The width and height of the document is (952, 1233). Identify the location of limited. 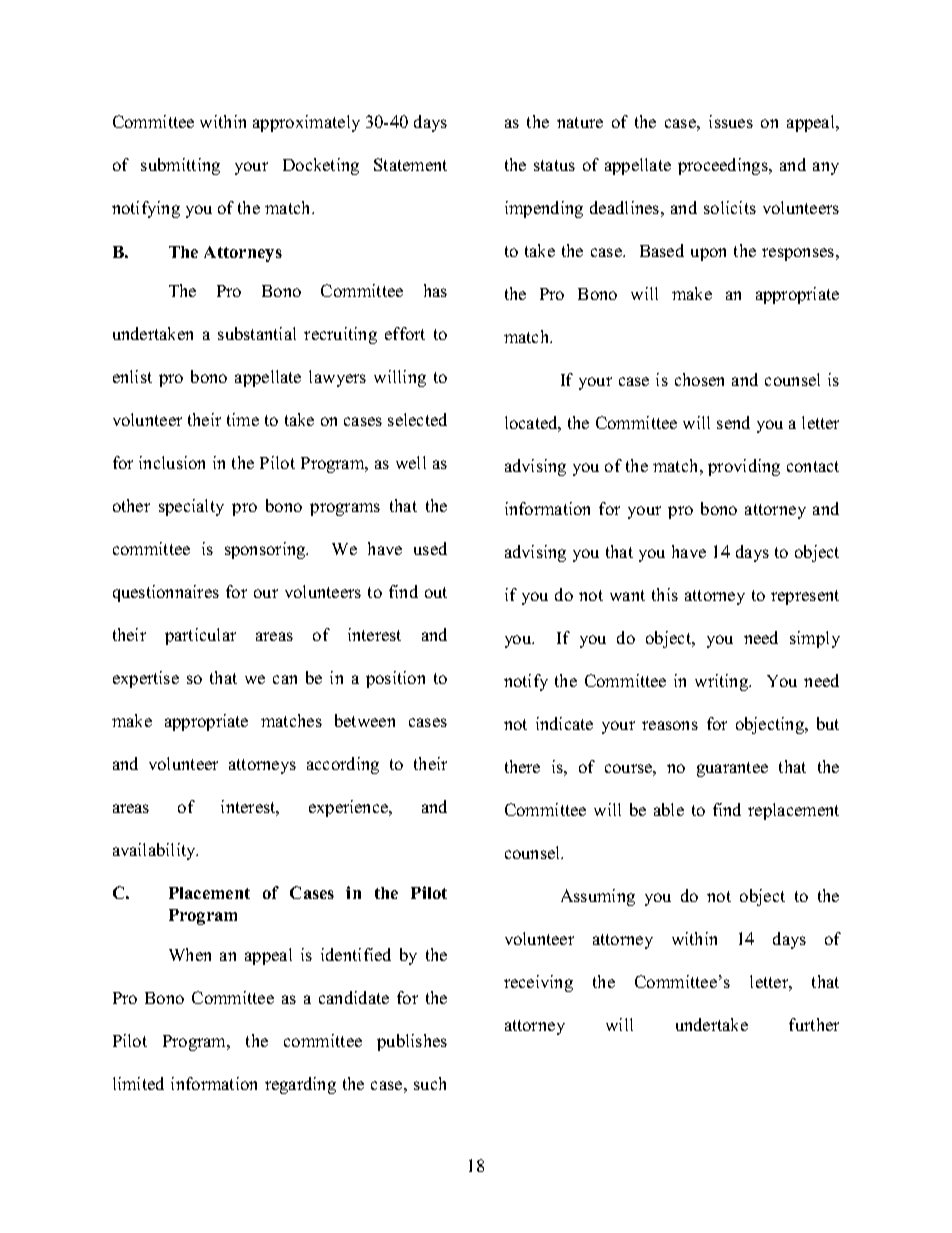
(138, 1083).
